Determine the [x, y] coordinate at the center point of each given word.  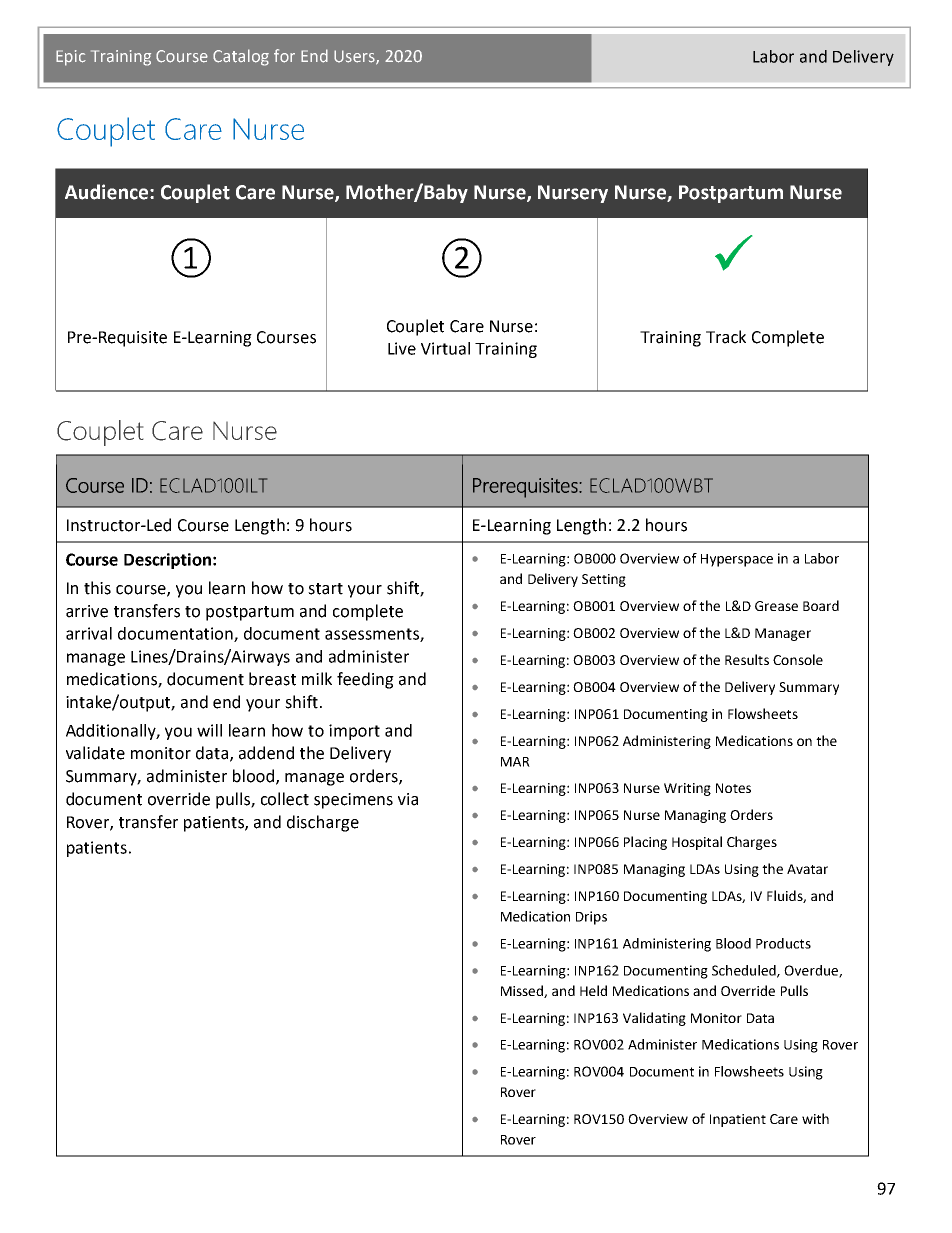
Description [167, 561]
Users [355, 57]
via [408, 799]
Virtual [445, 348]
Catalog [241, 57]
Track [726, 337]
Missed [523, 991]
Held [593, 990]
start [325, 589]
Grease [776, 606]
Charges [752, 843]
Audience [108, 192]
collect [285, 799]
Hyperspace [737, 560]
